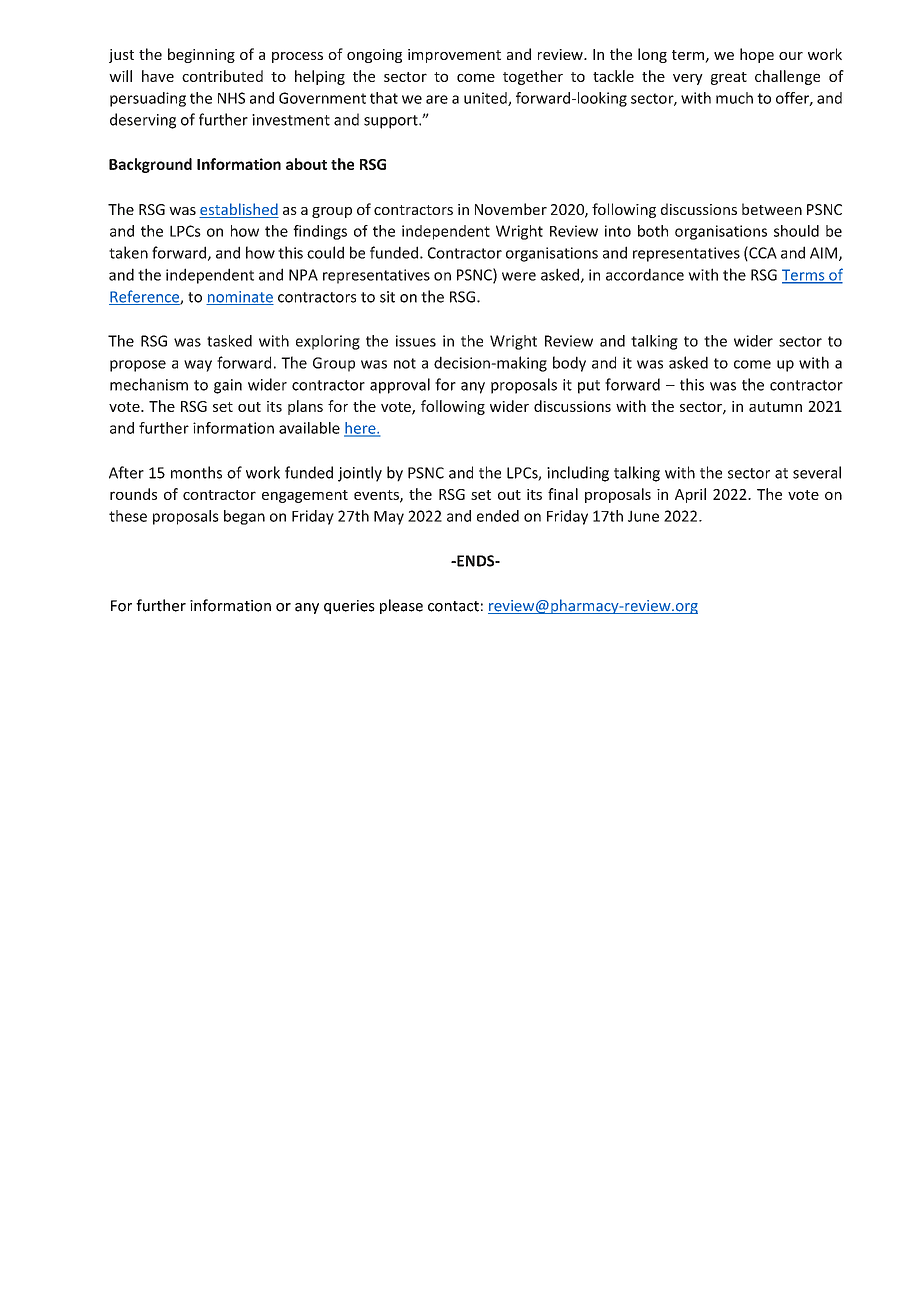 The width and height of the screenshot is (924, 1308). I want to click on contact, so click(453, 606).
